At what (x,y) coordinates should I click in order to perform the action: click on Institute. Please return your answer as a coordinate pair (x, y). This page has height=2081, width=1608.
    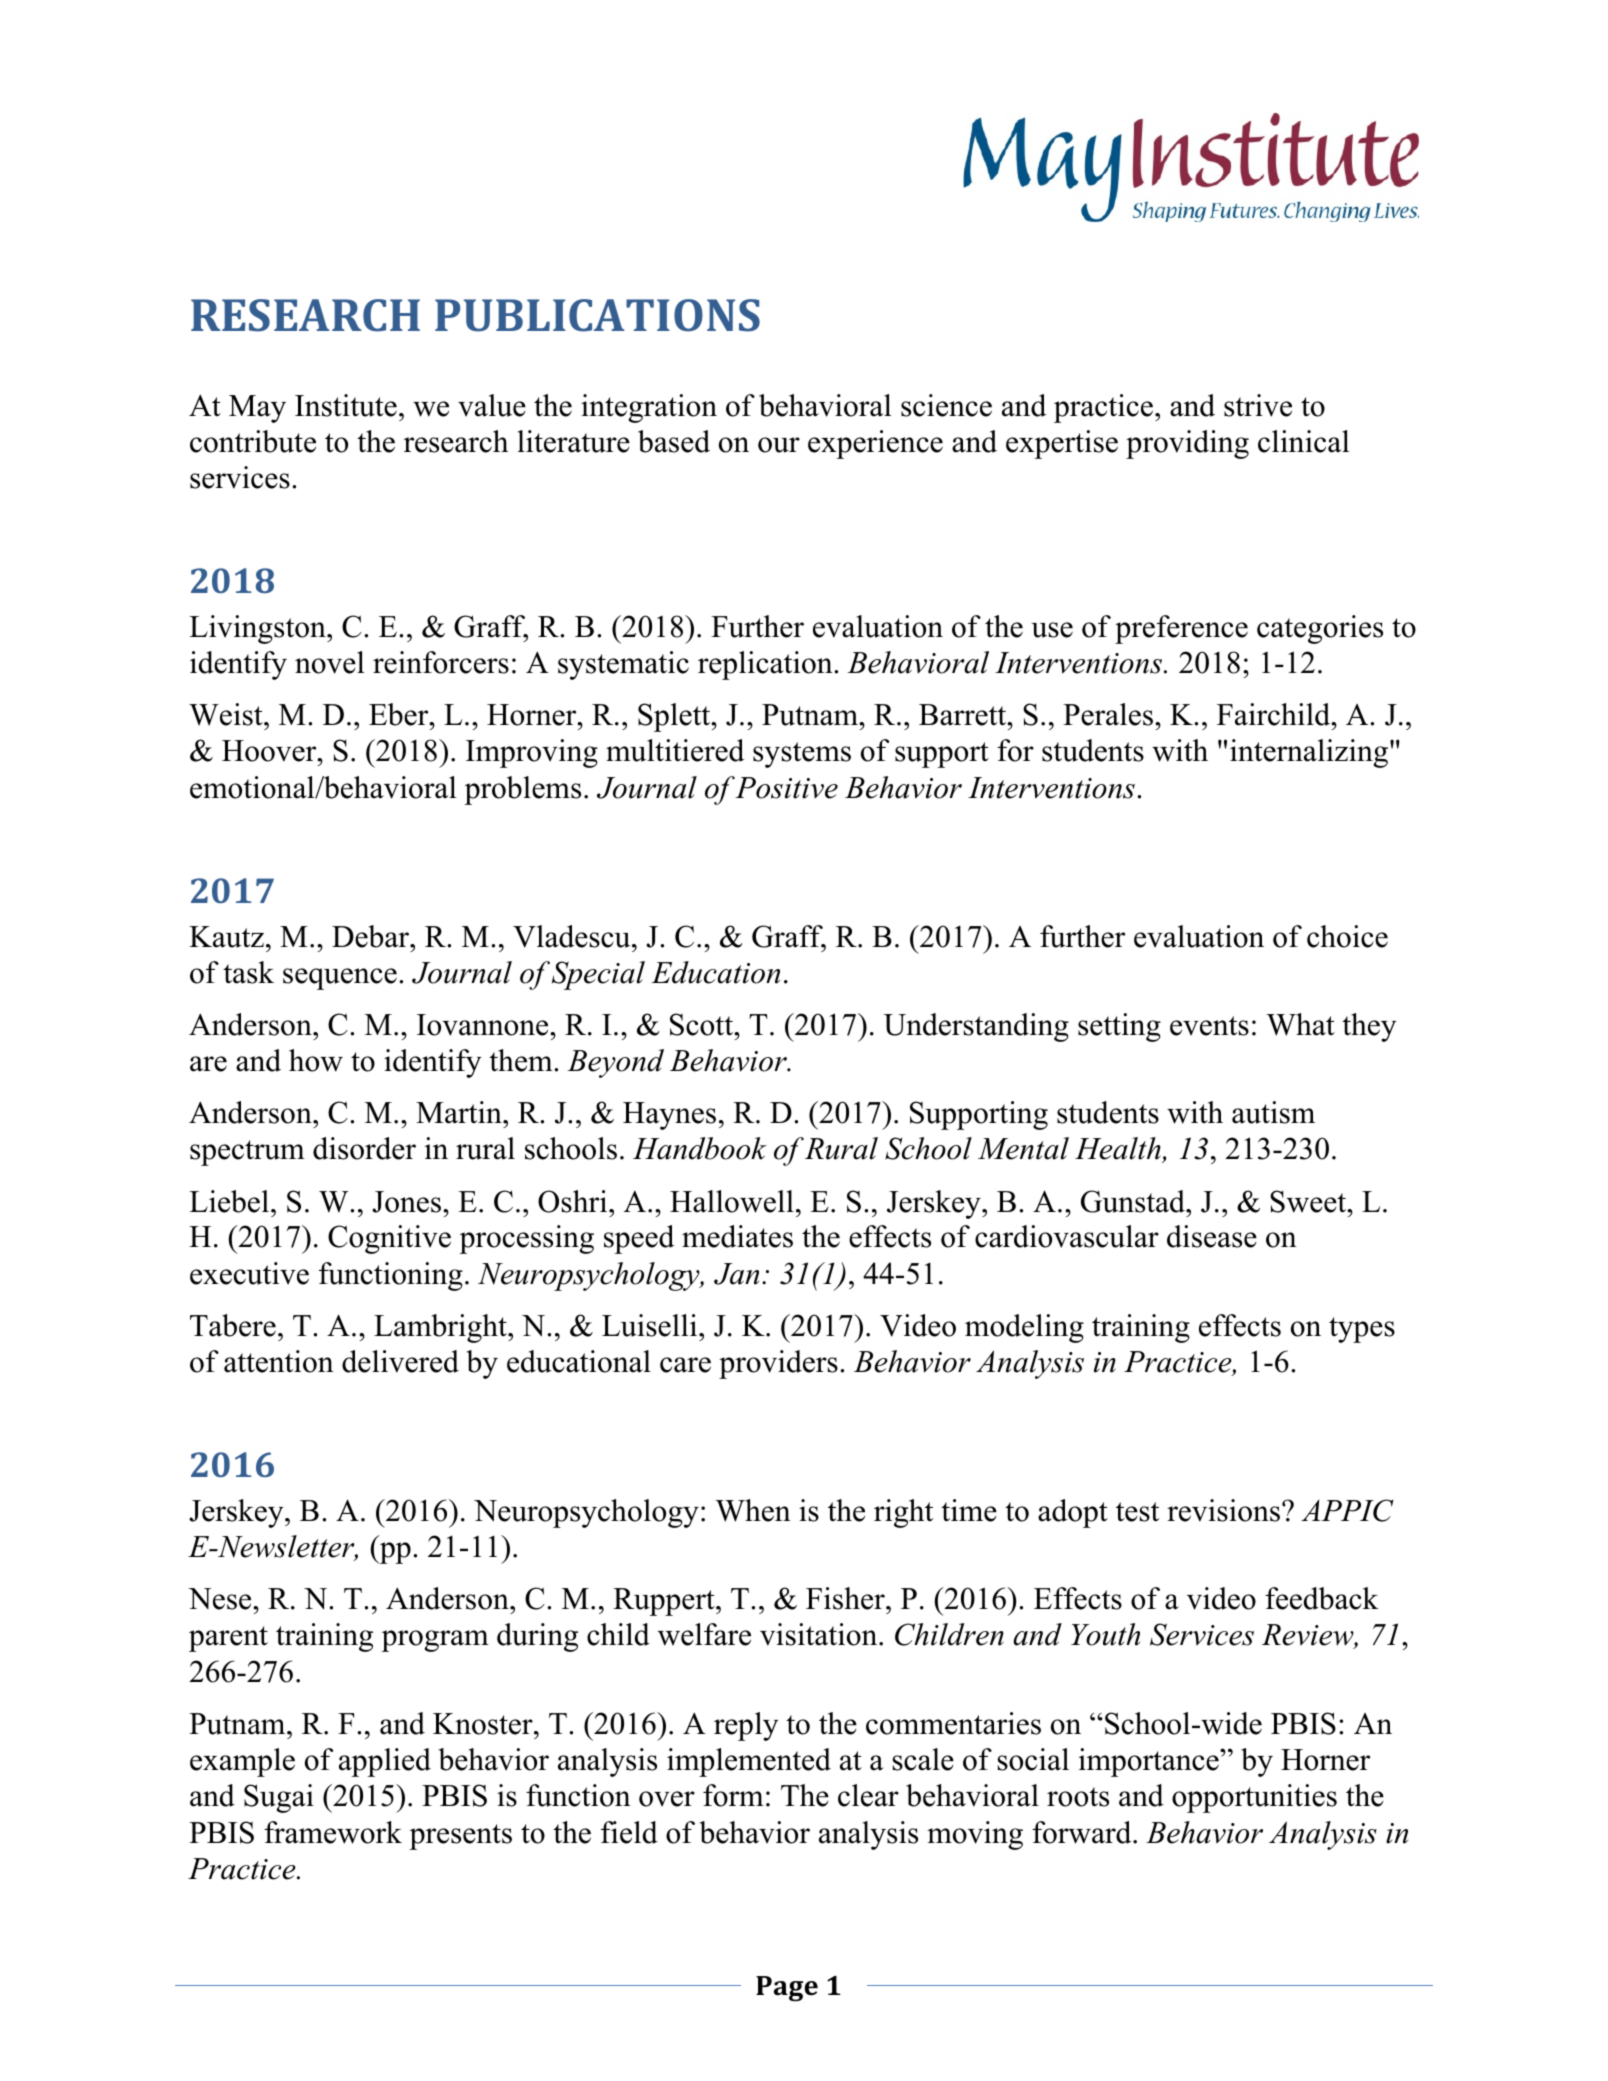
    Looking at the image, I should click on (346, 405).
